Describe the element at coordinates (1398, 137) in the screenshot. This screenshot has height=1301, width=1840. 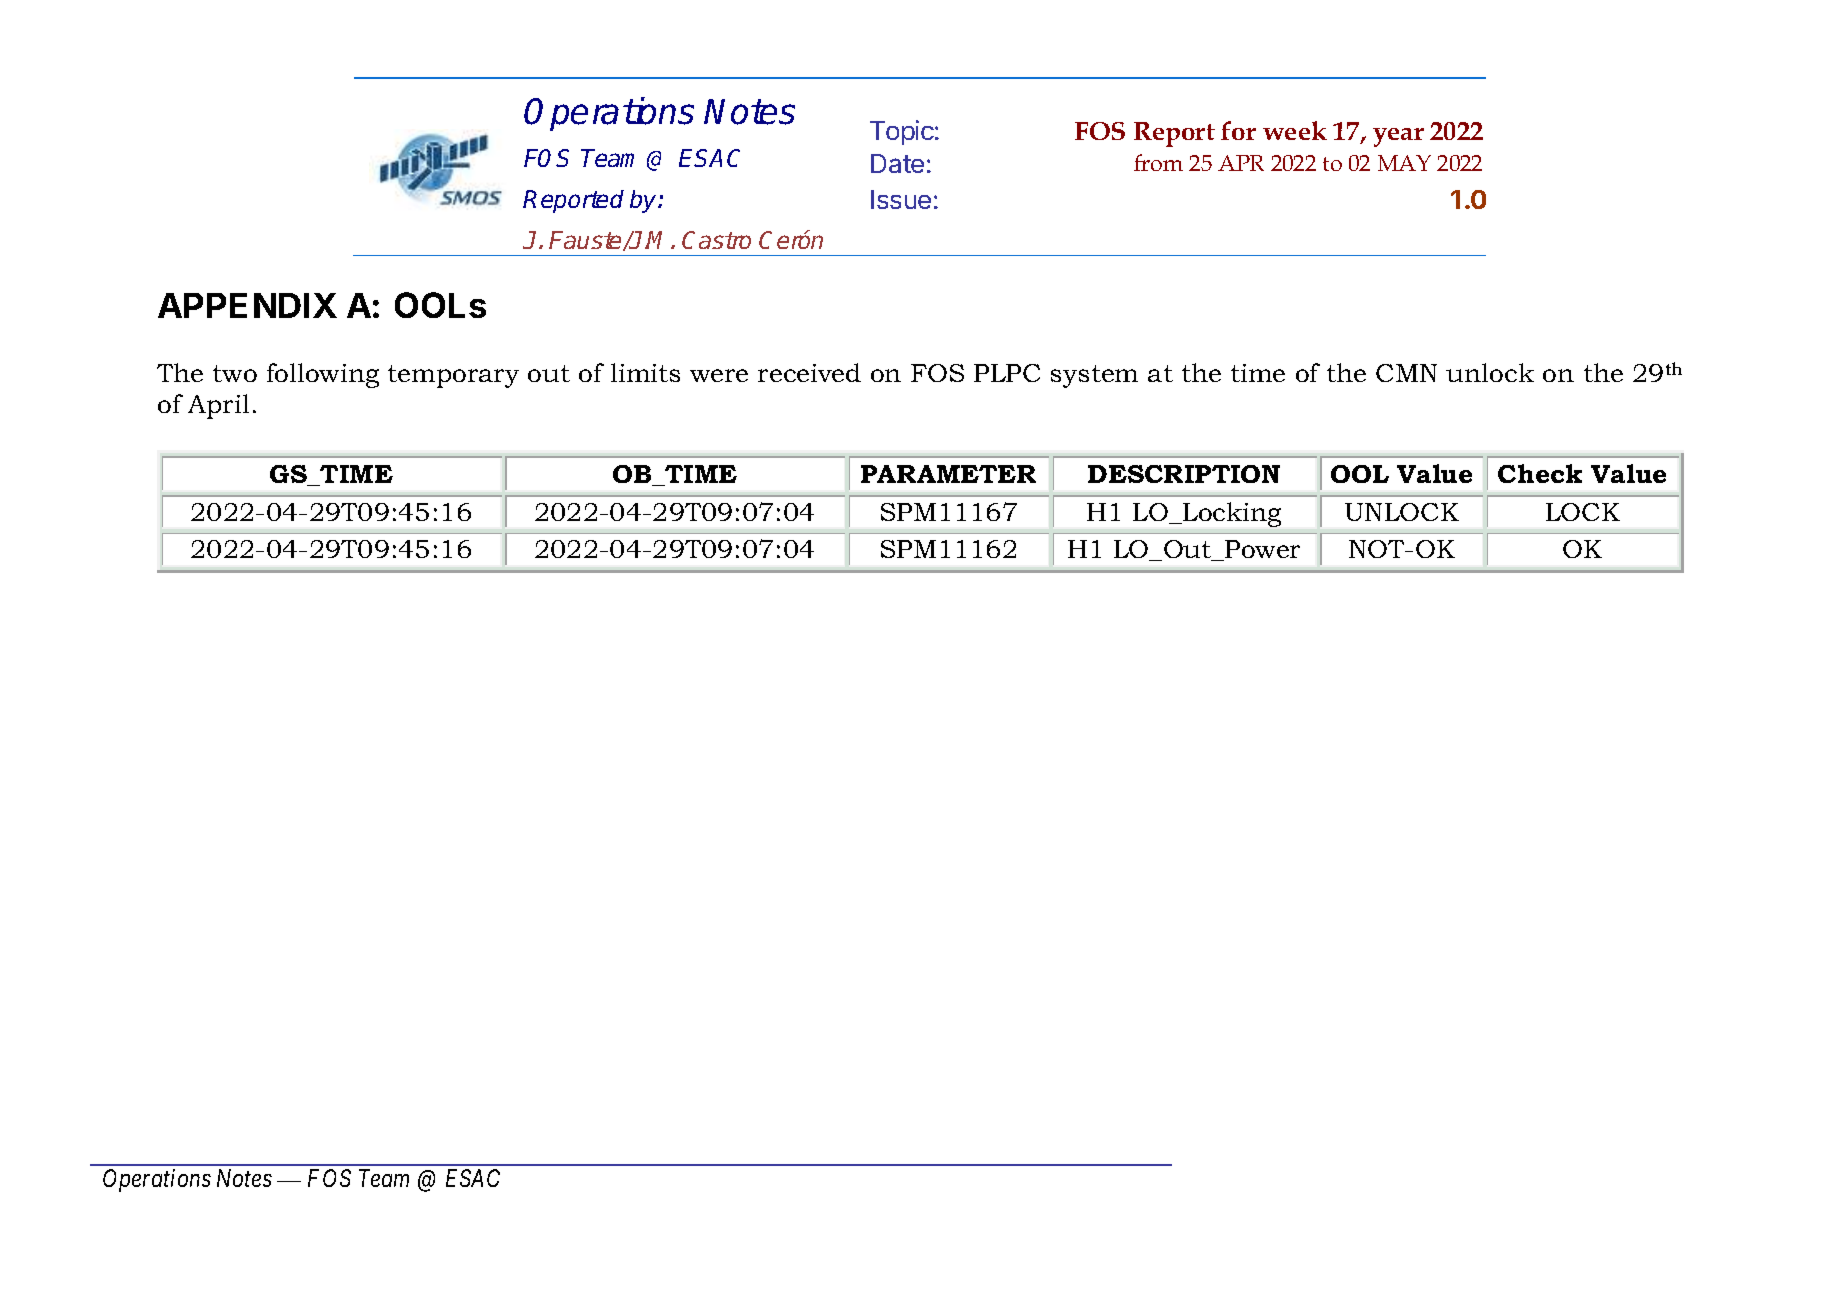
I see `year` at that location.
